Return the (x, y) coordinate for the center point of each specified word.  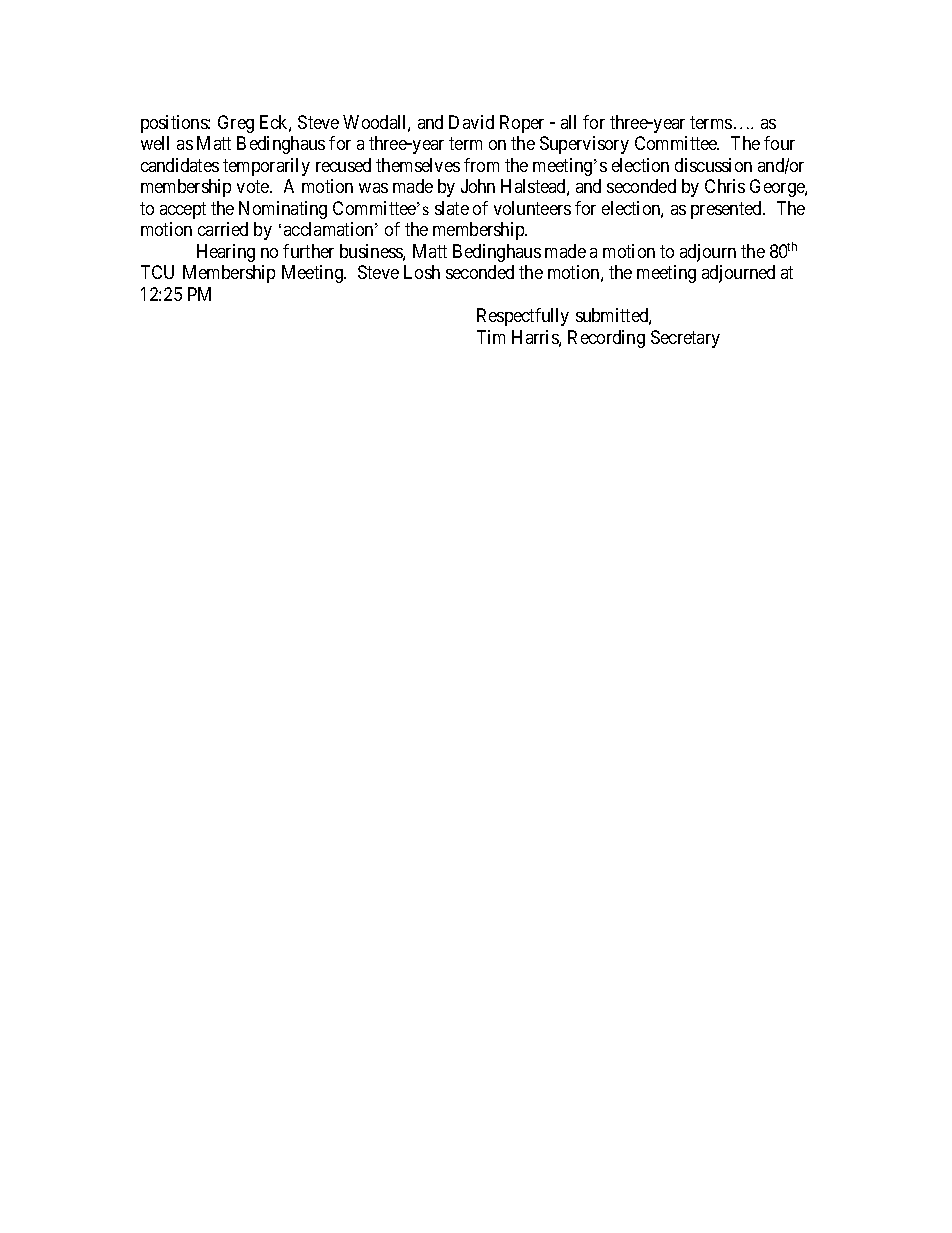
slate (452, 208)
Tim (491, 337)
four (779, 143)
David (471, 122)
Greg (236, 124)
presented (727, 210)
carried (223, 229)
